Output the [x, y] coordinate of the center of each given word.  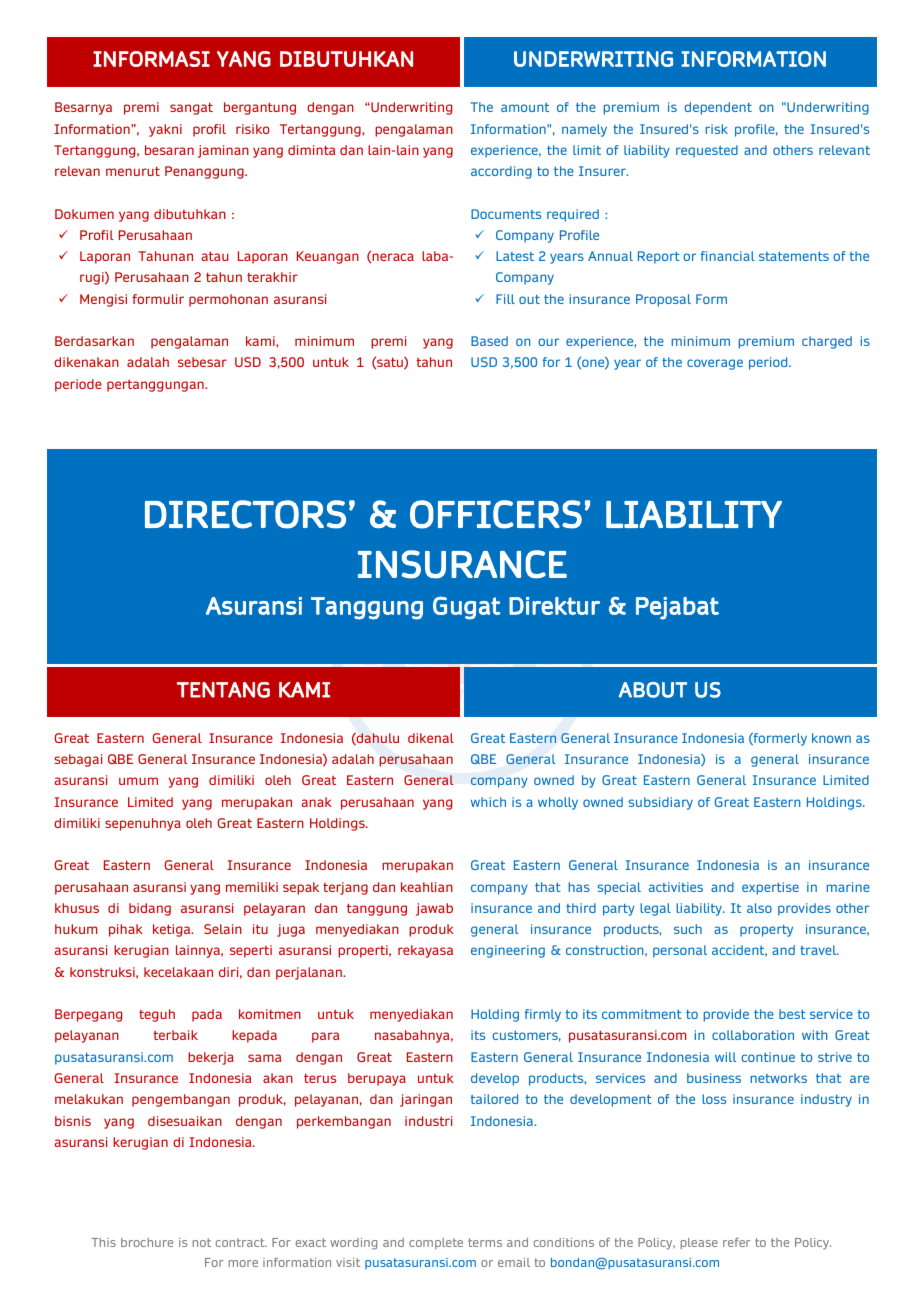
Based [489, 341]
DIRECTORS [245, 514]
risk [716, 129]
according [501, 172]
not [202, 1242]
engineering [508, 951]
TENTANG [223, 690]
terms [485, 1242]
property [766, 931]
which [488, 802]
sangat [191, 109]
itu [260, 929]
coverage [715, 364]
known [831, 738]
